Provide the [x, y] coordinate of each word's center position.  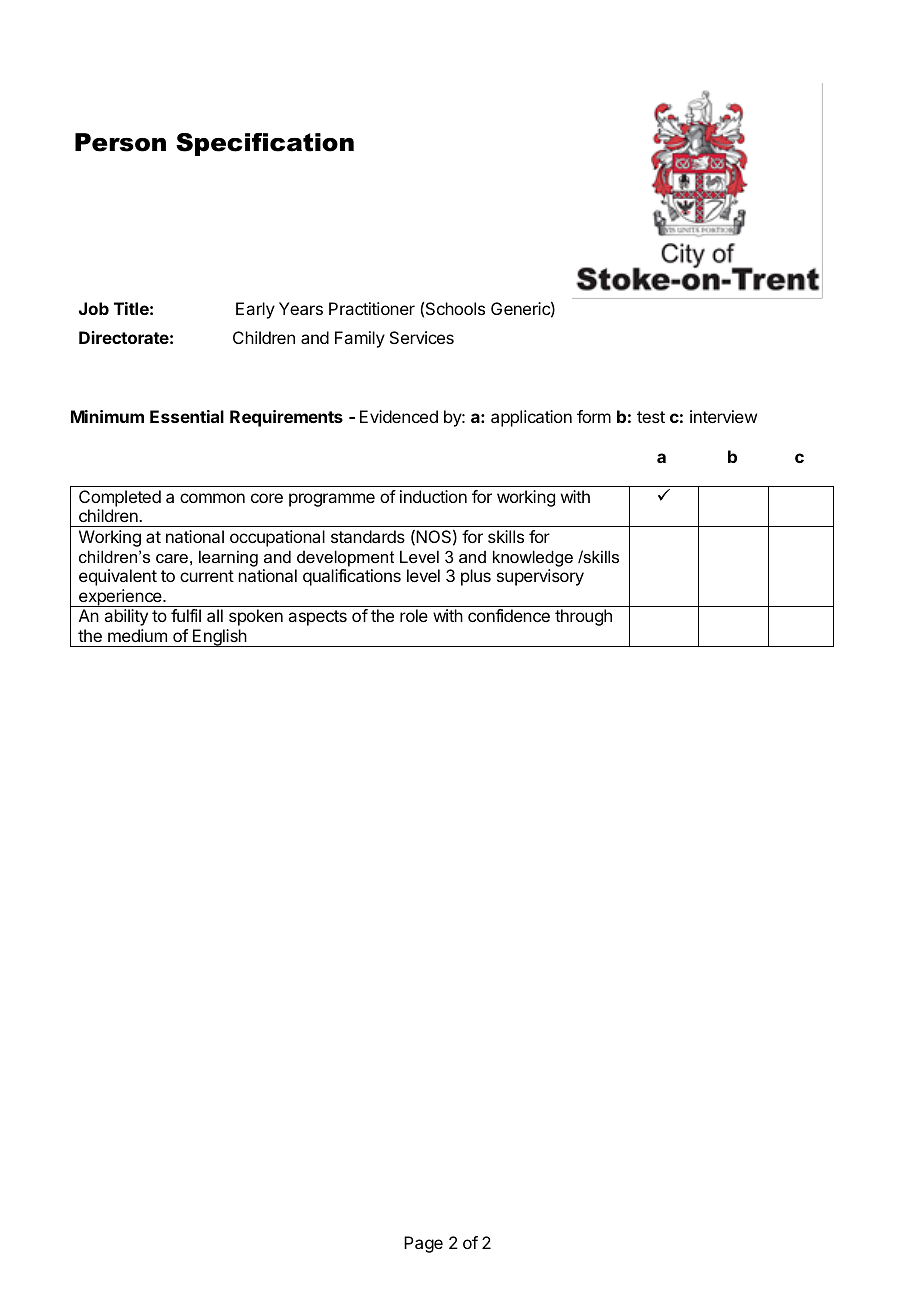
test [651, 417]
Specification [265, 144]
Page [423, 1244]
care [172, 558]
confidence [509, 615]
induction [433, 496]
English [220, 638]
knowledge [533, 558]
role [414, 615]
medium [137, 635]
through [583, 617]
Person [120, 142]
